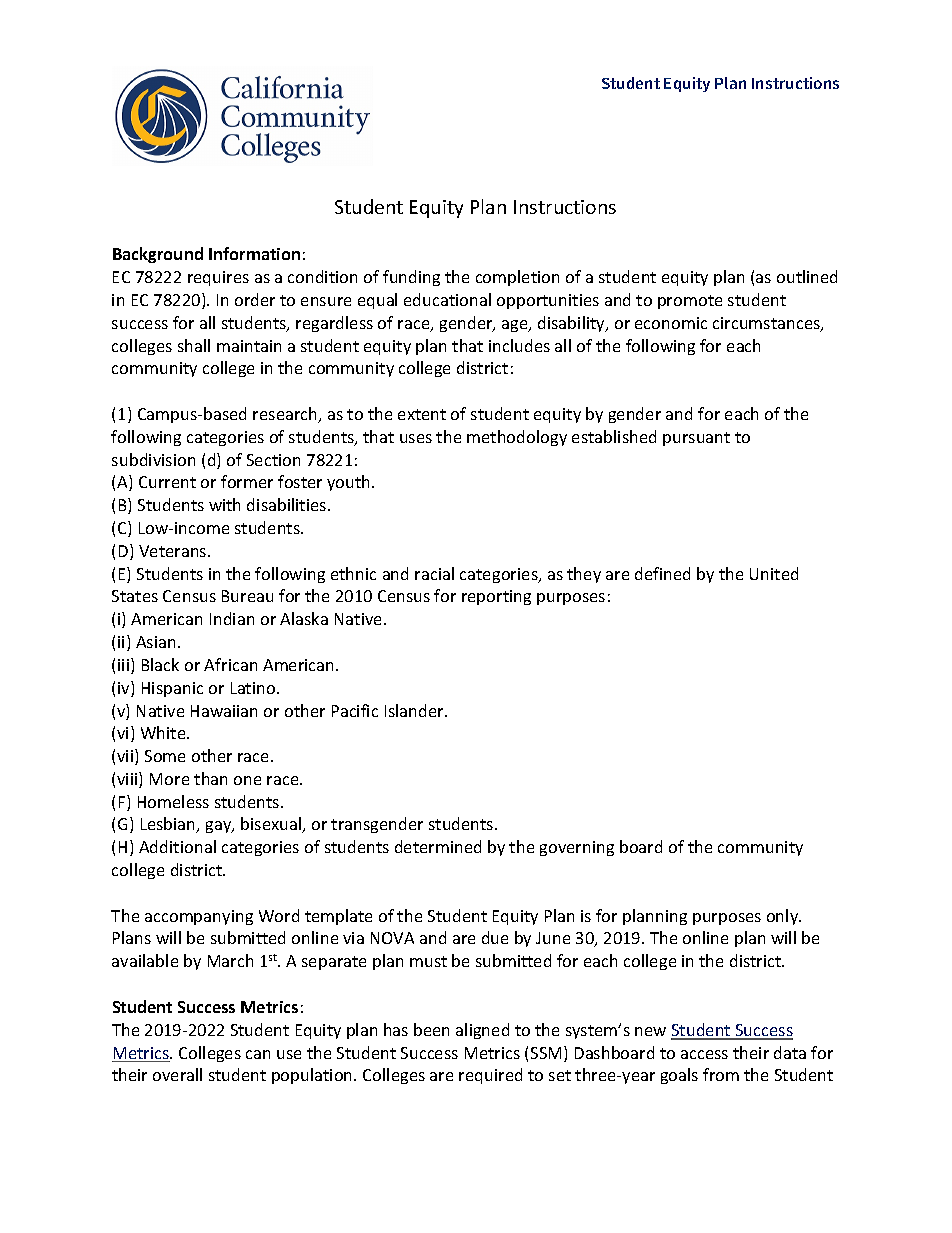 The height and width of the screenshot is (1233, 952). What do you see at coordinates (690, 302) in the screenshot?
I see `promote` at bounding box center [690, 302].
